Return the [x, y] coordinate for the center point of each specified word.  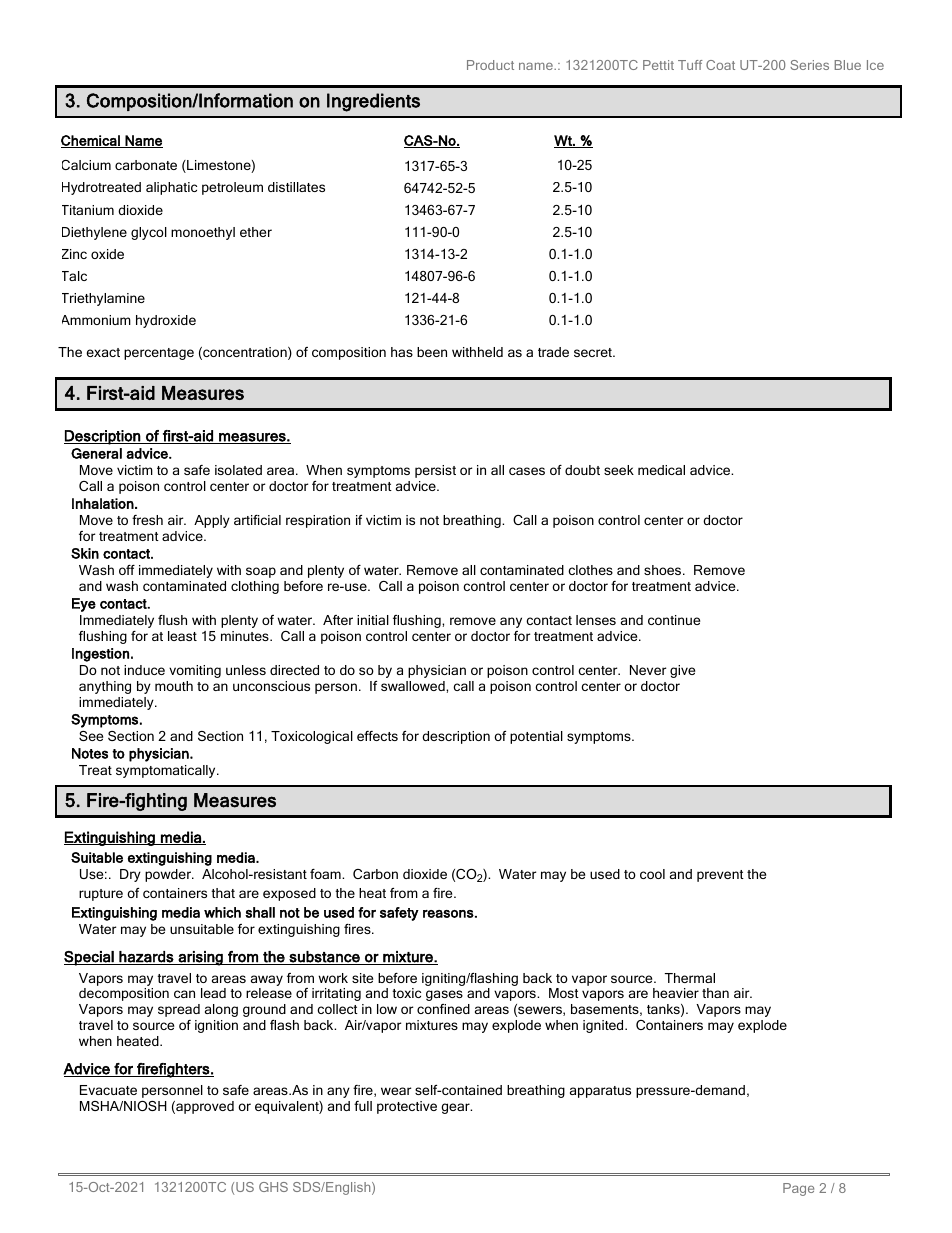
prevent [720, 876]
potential [536, 737]
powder [169, 875]
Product [490, 65]
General [96, 453]
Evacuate [108, 1090]
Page [798, 1189]
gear [456, 1108]
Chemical [91, 141]
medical [661, 470]
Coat [720, 65]
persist [435, 471]
